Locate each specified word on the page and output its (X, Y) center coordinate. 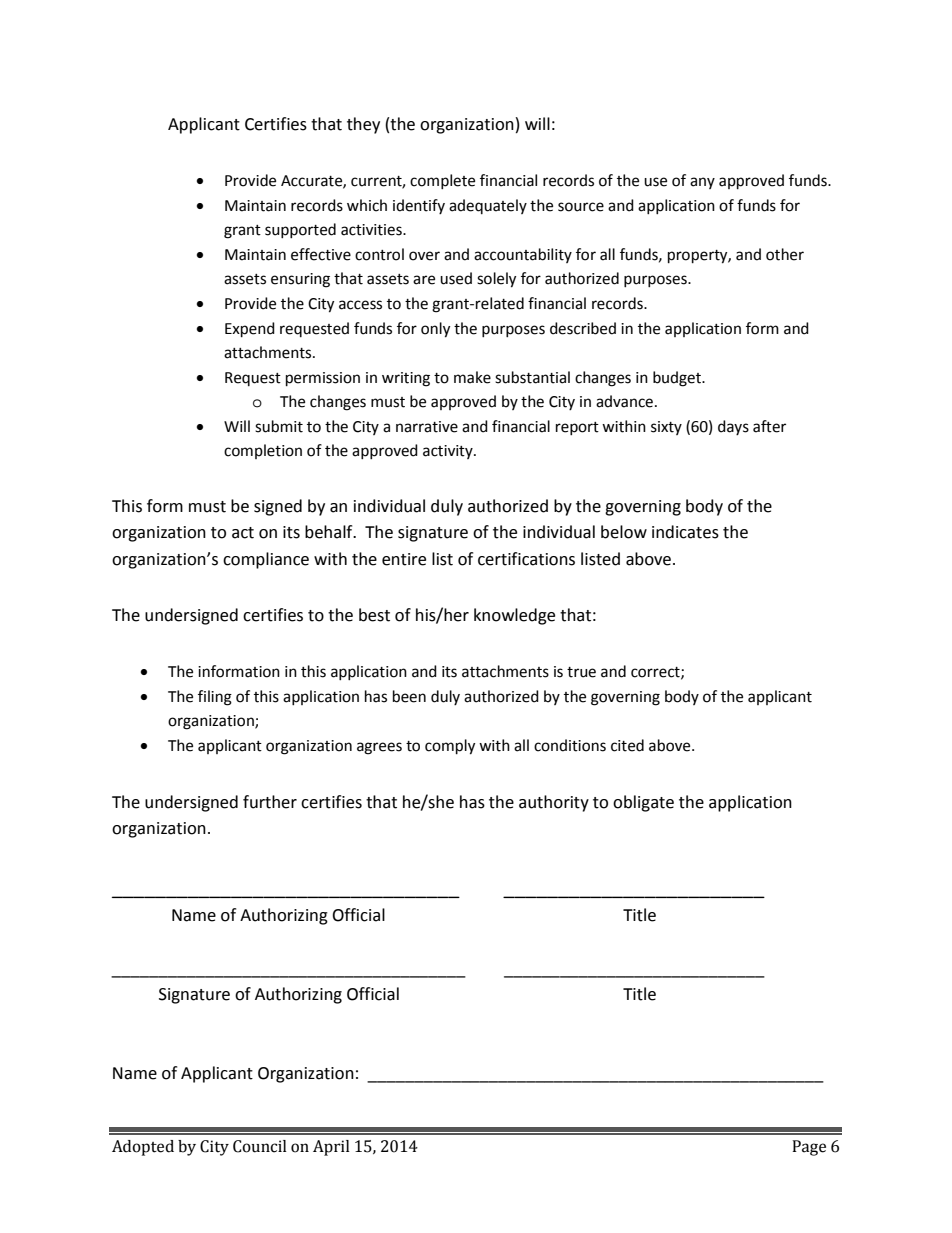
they (363, 125)
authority (554, 803)
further (270, 802)
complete (442, 181)
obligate (643, 803)
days (733, 427)
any (702, 183)
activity (449, 452)
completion (263, 451)
